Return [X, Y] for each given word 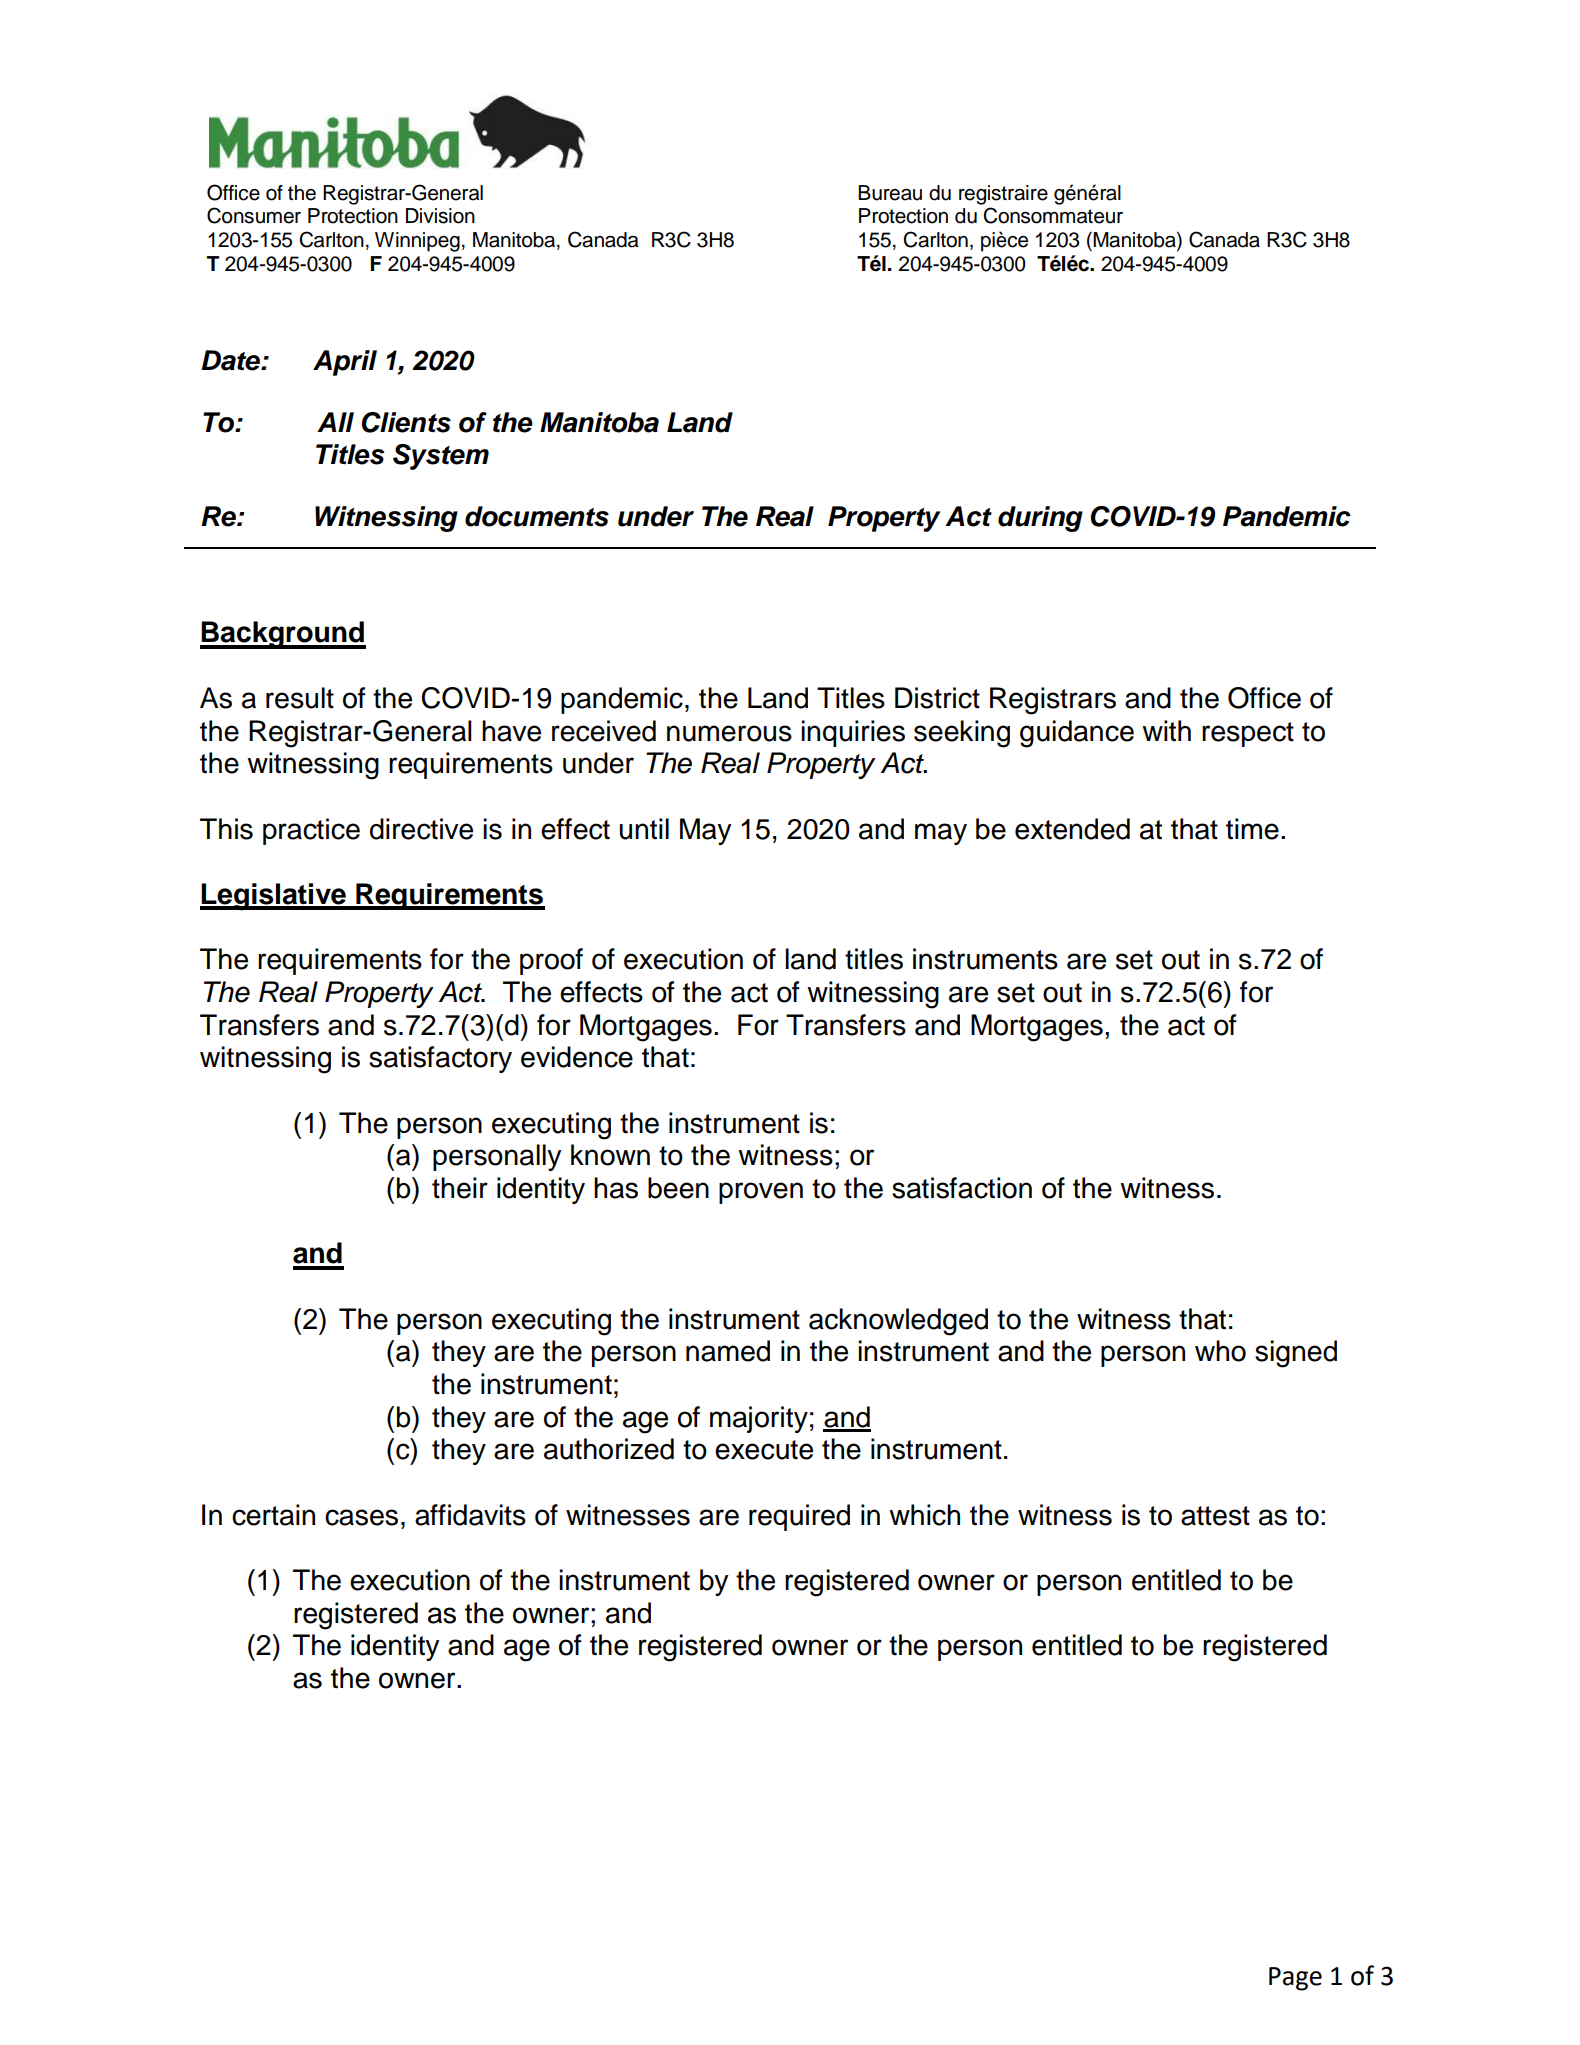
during [1040, 519]
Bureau [890, 193]
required [799, 1517]
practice [311, 831]
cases [361, 1517]
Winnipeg [417, 242]
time [1252, 829]
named [728, 1351]
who [1220, 1351]
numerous [729, 733]
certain [273, 1515]
